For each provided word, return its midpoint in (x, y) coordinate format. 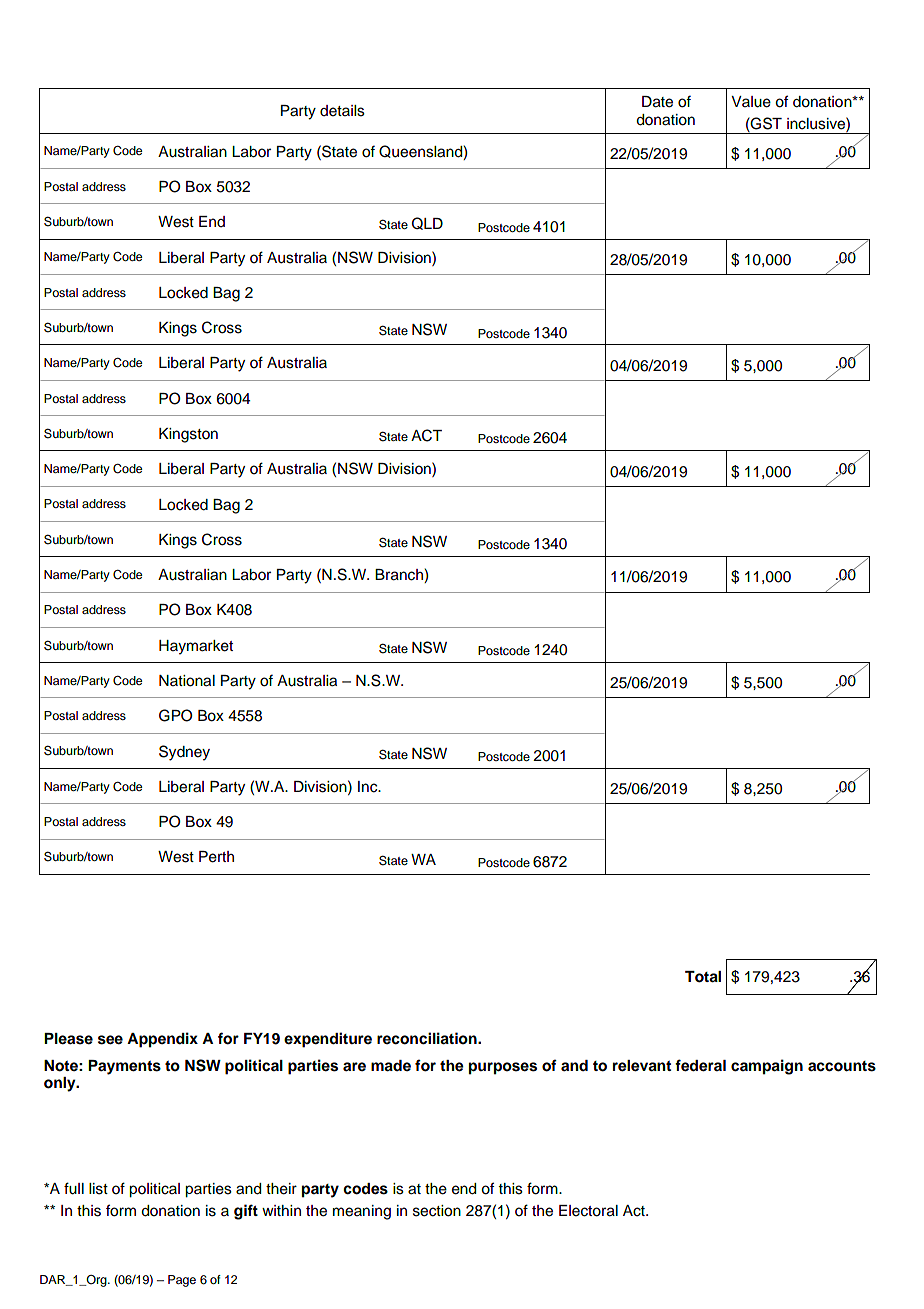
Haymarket (196, 647)
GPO (176, 715)
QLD (427, 223)
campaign (767, 1067)
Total (703, 977)
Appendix (162, 1040)
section (437, 1211)
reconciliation (428, 1038)
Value (751, 102)
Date (657, 102)
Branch (400, 576)
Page (182, 1281)
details (342, 111)
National (187, 681)
